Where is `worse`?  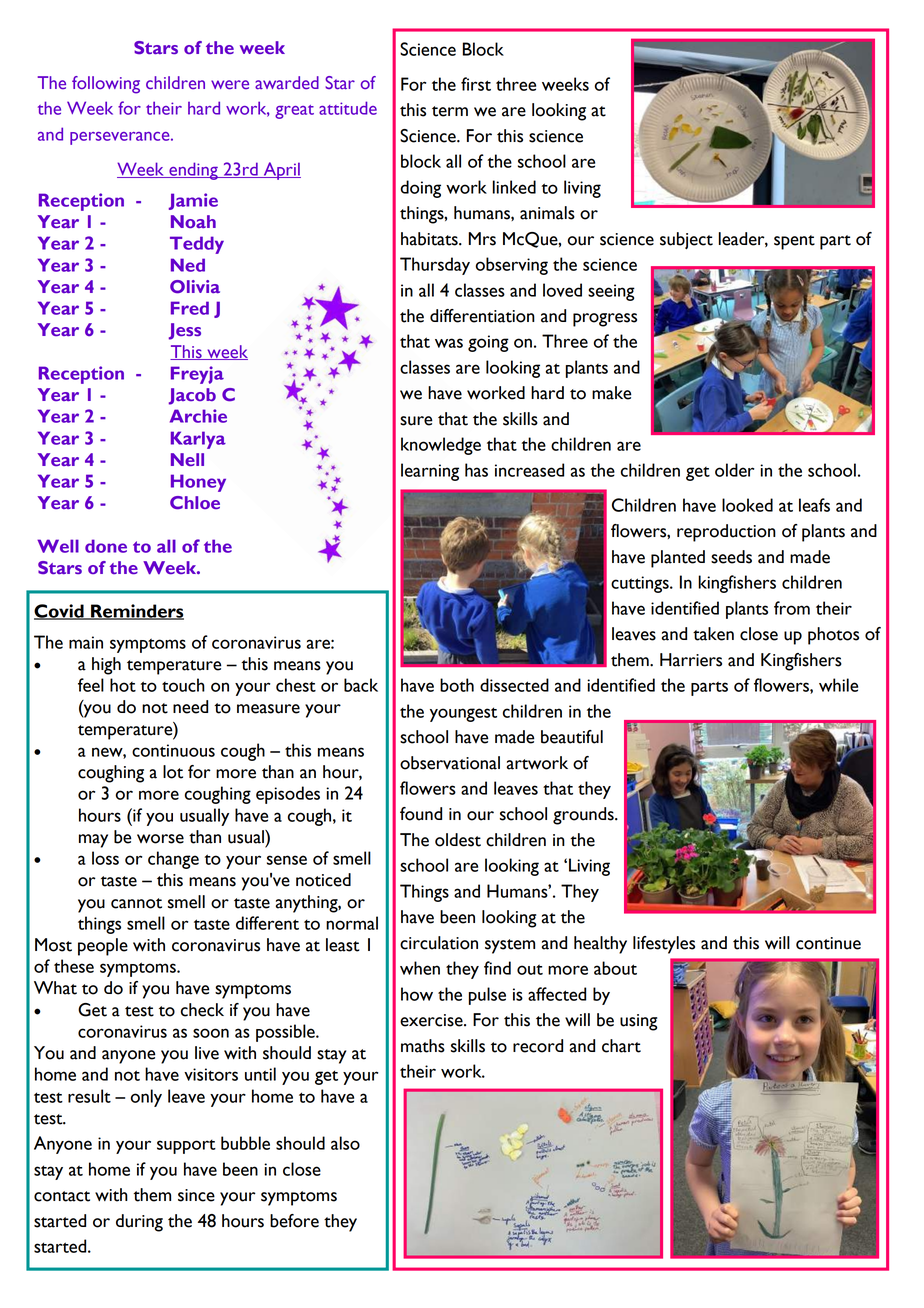
worse is located at coordinates (160, 839).
